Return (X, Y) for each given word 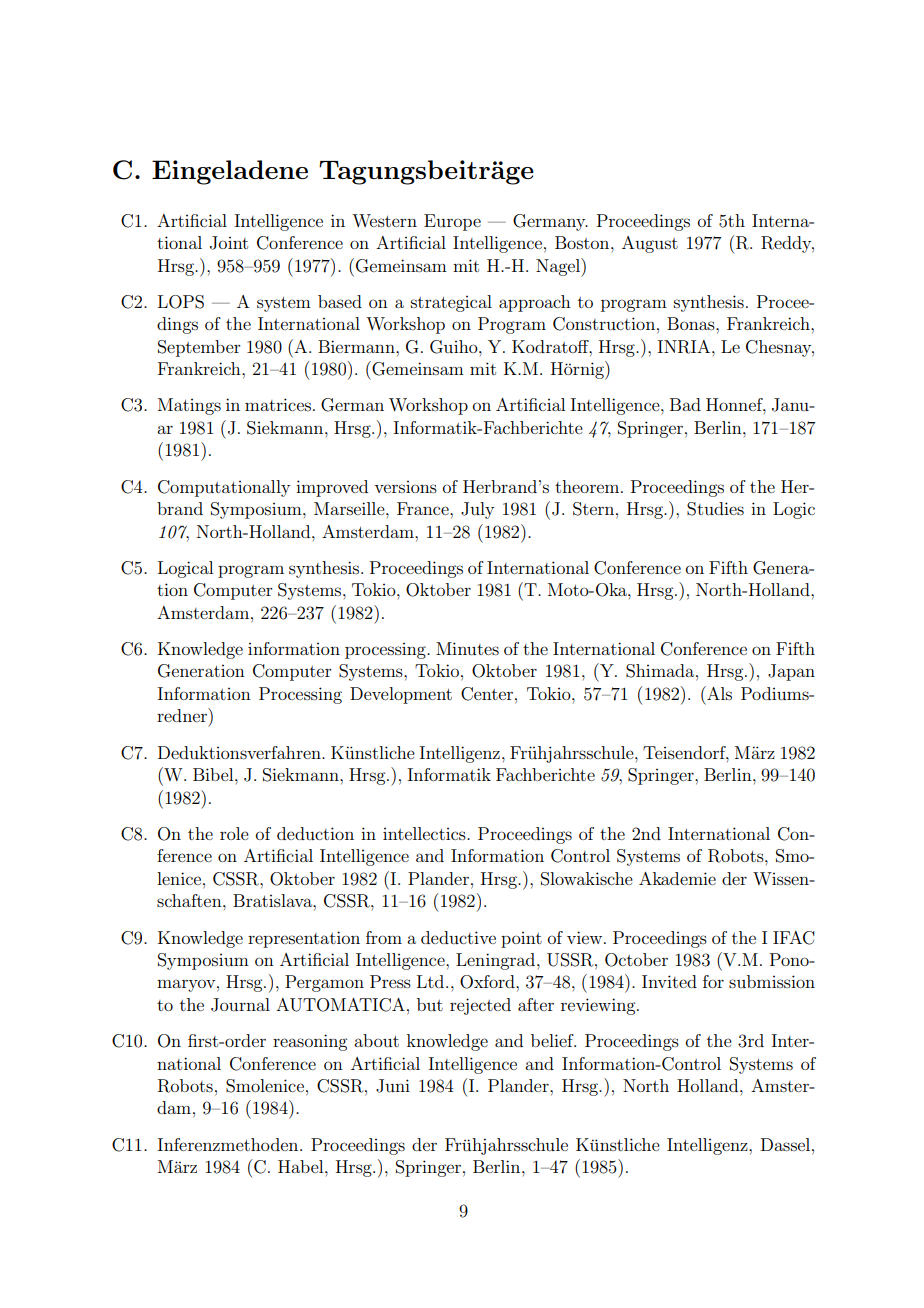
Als (718, 693)
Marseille (350, 508)
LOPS (181, 302)
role (234, 833)
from (384, 937)
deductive (458, 937)
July (477, 510)
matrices (278, 404)
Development (401, 695)
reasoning (310, 1042)
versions (405, 487)
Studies (715, 509)
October (636, 960)
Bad (685, 404)
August (650, 244)
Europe (452, 222)
